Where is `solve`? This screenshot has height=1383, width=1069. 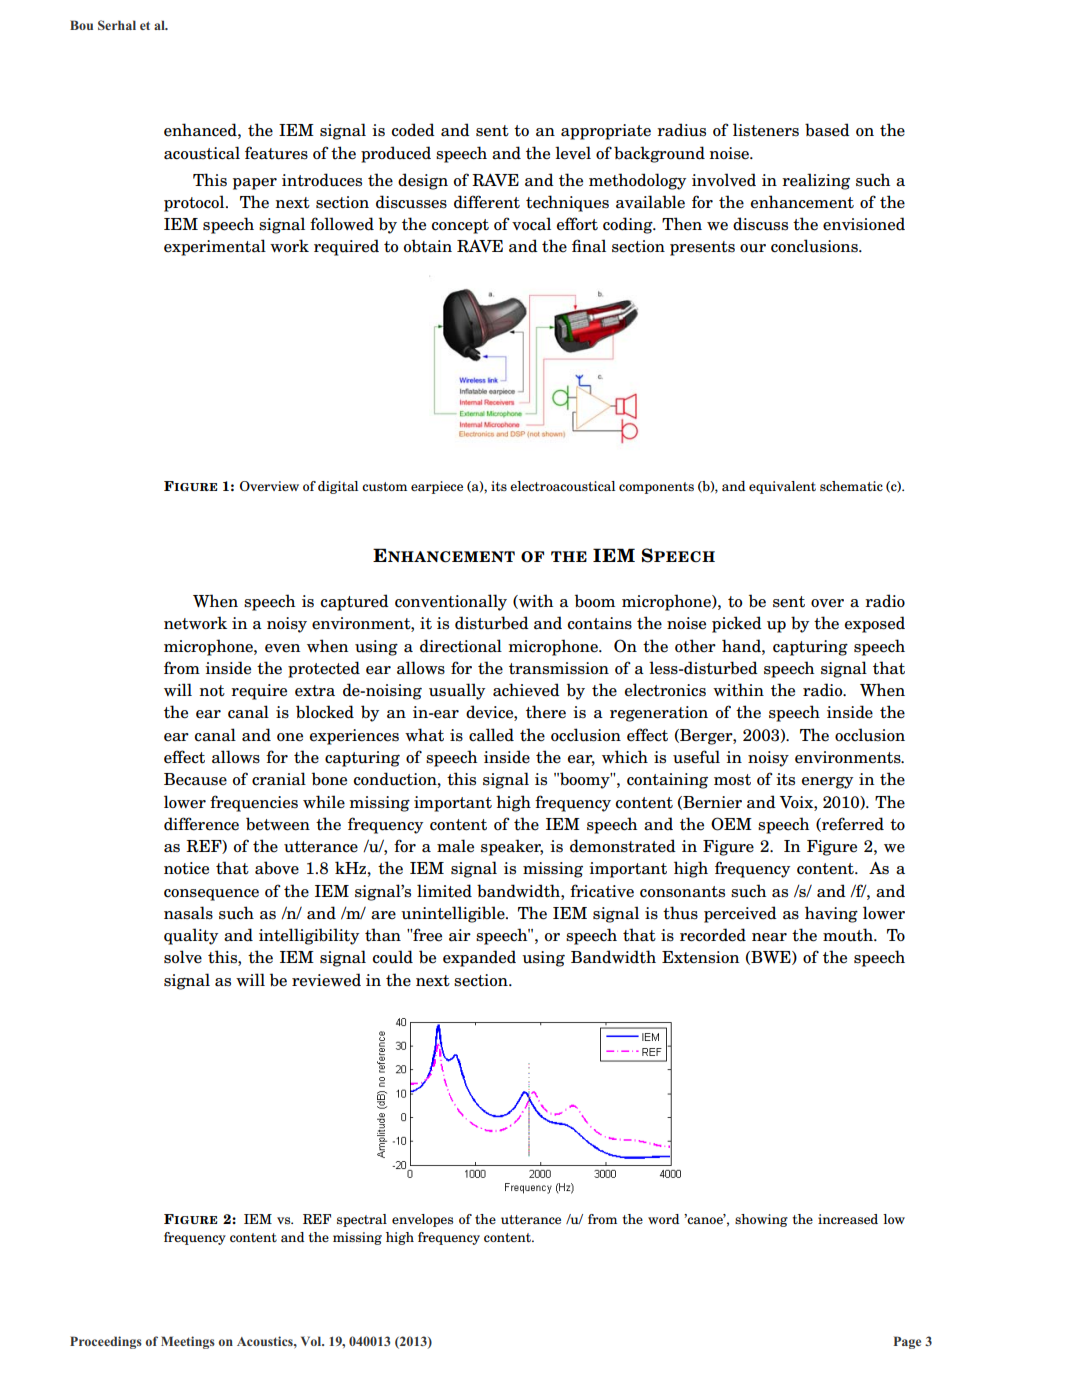 solve is located at coordinates (183, 957).
